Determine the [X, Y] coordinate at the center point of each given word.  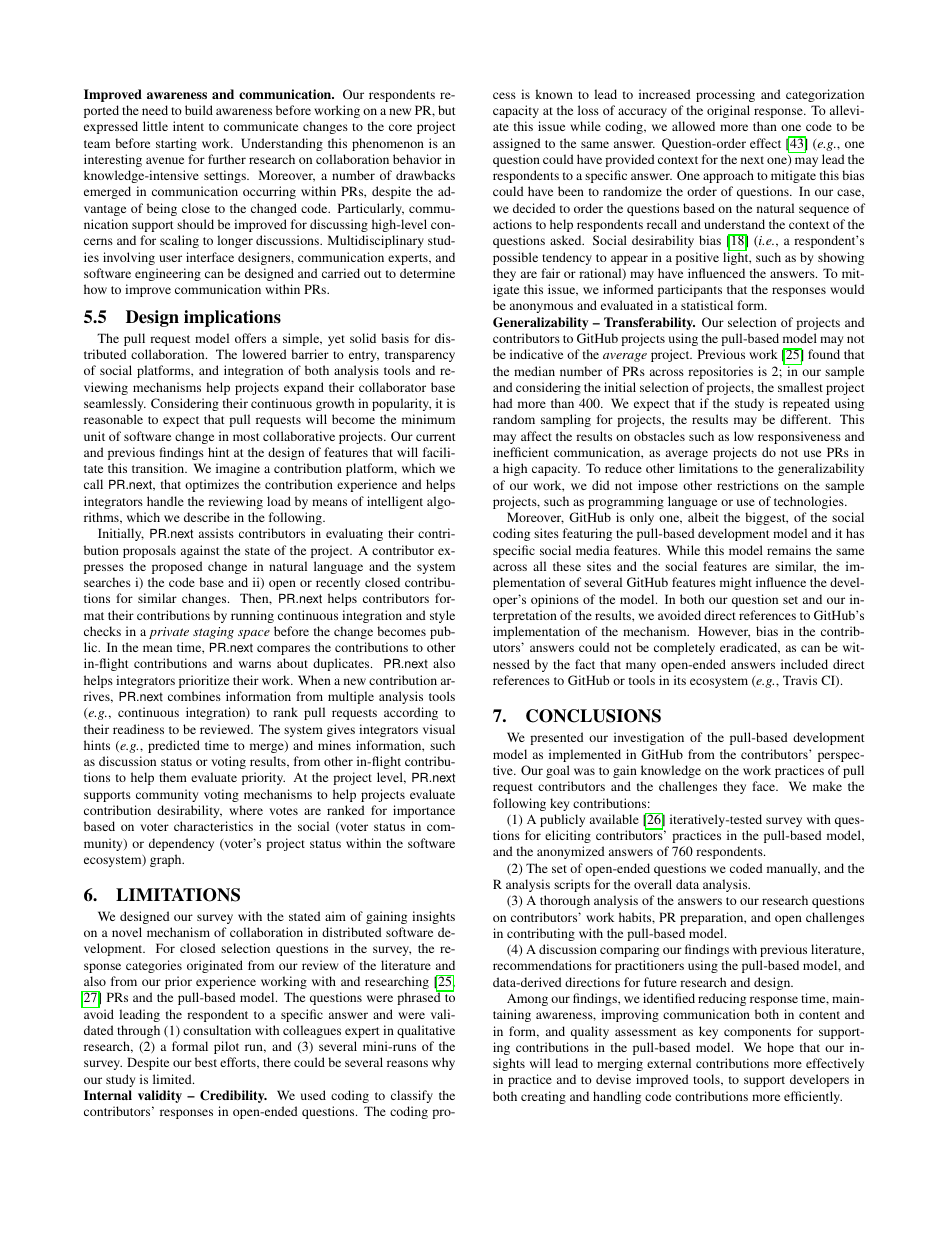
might [736, 583]
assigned [517, 144]
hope [780, 1048]
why [443, 1063]
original [728, 111]
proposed [177, 567]
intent [188, 126]
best [206, 1062]
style [442, 616]
